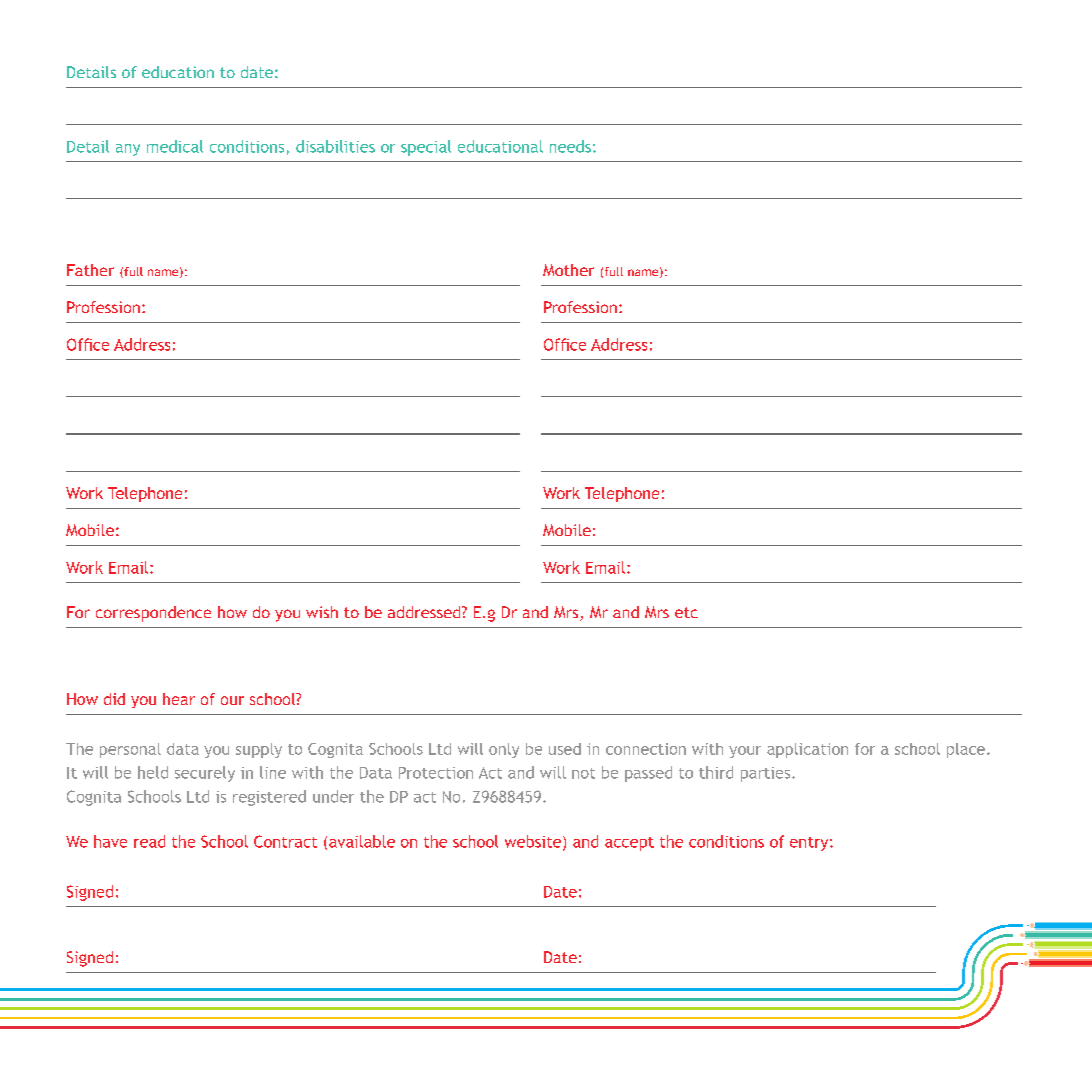 This page has height=1092, width=1092. What do you see at coordinates (426, 148) in the page?
I see `special` at bounding box center [426, 148].
